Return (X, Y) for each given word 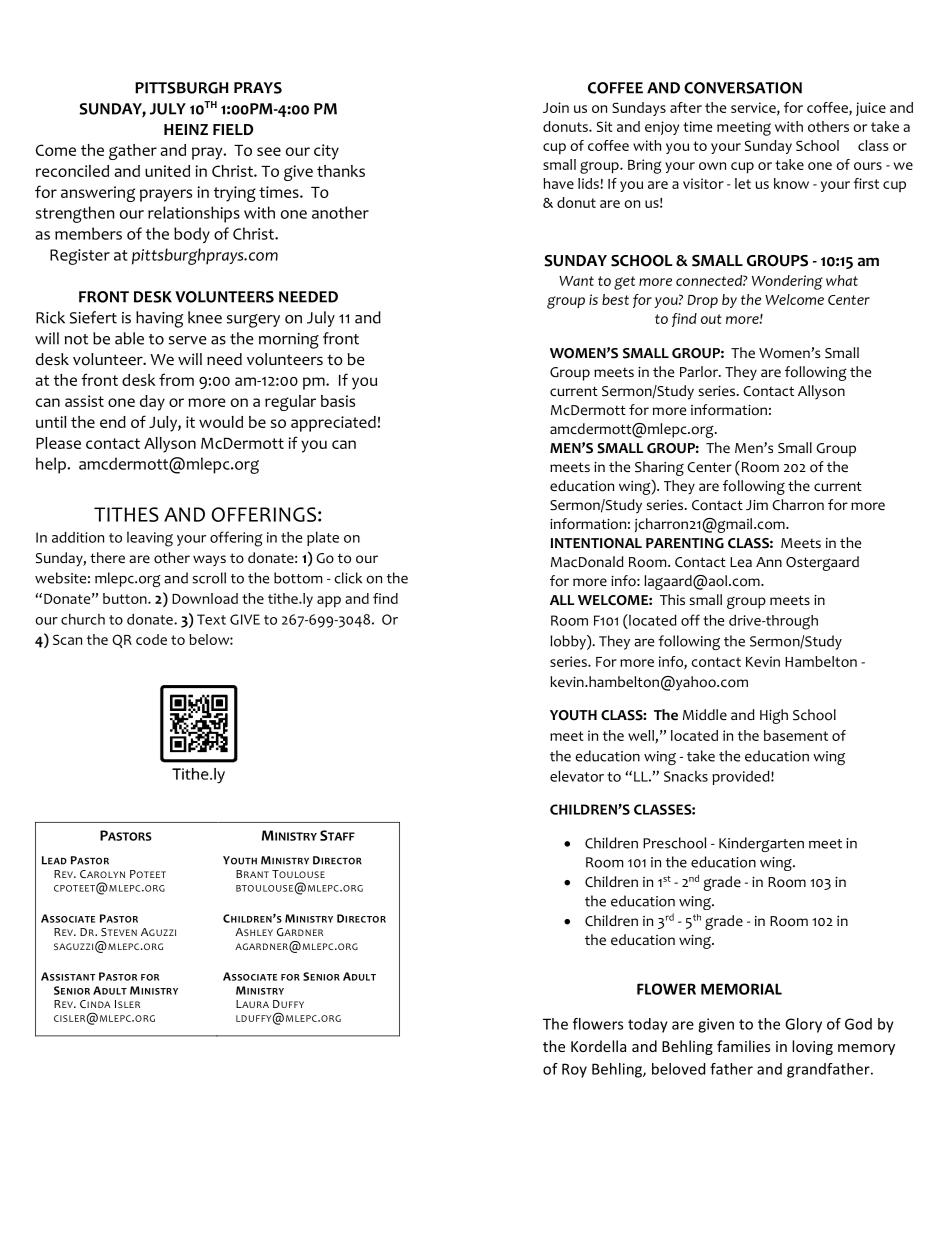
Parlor (700, 372)
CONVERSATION (743, 88)
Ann (769, 562)
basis (338, 401)
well (642, 736)
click (348, 578)
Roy (574, 1070)
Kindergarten (761, 844)
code (151, 639)
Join (556, 107)
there (107, 557)
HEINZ (186, 129)
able (129, 338)
